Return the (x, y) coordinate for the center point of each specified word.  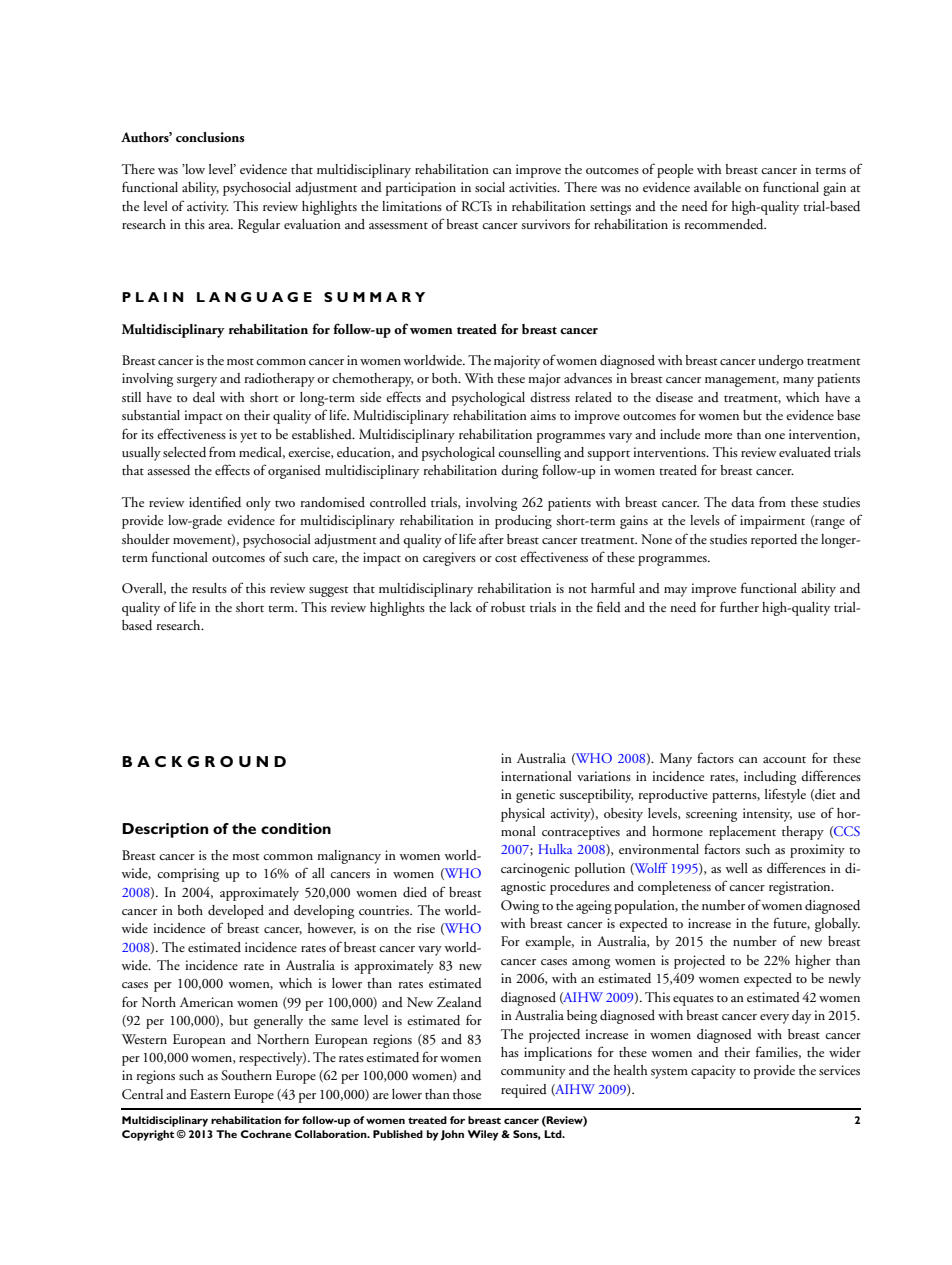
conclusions (210, 137)
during (519, 472)
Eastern (210, 1094)
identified (215, 502)
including (770, 778)
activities (534, 187)
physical (523, 815)
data (743, 502)
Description (165, 830)
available (717, 187)
